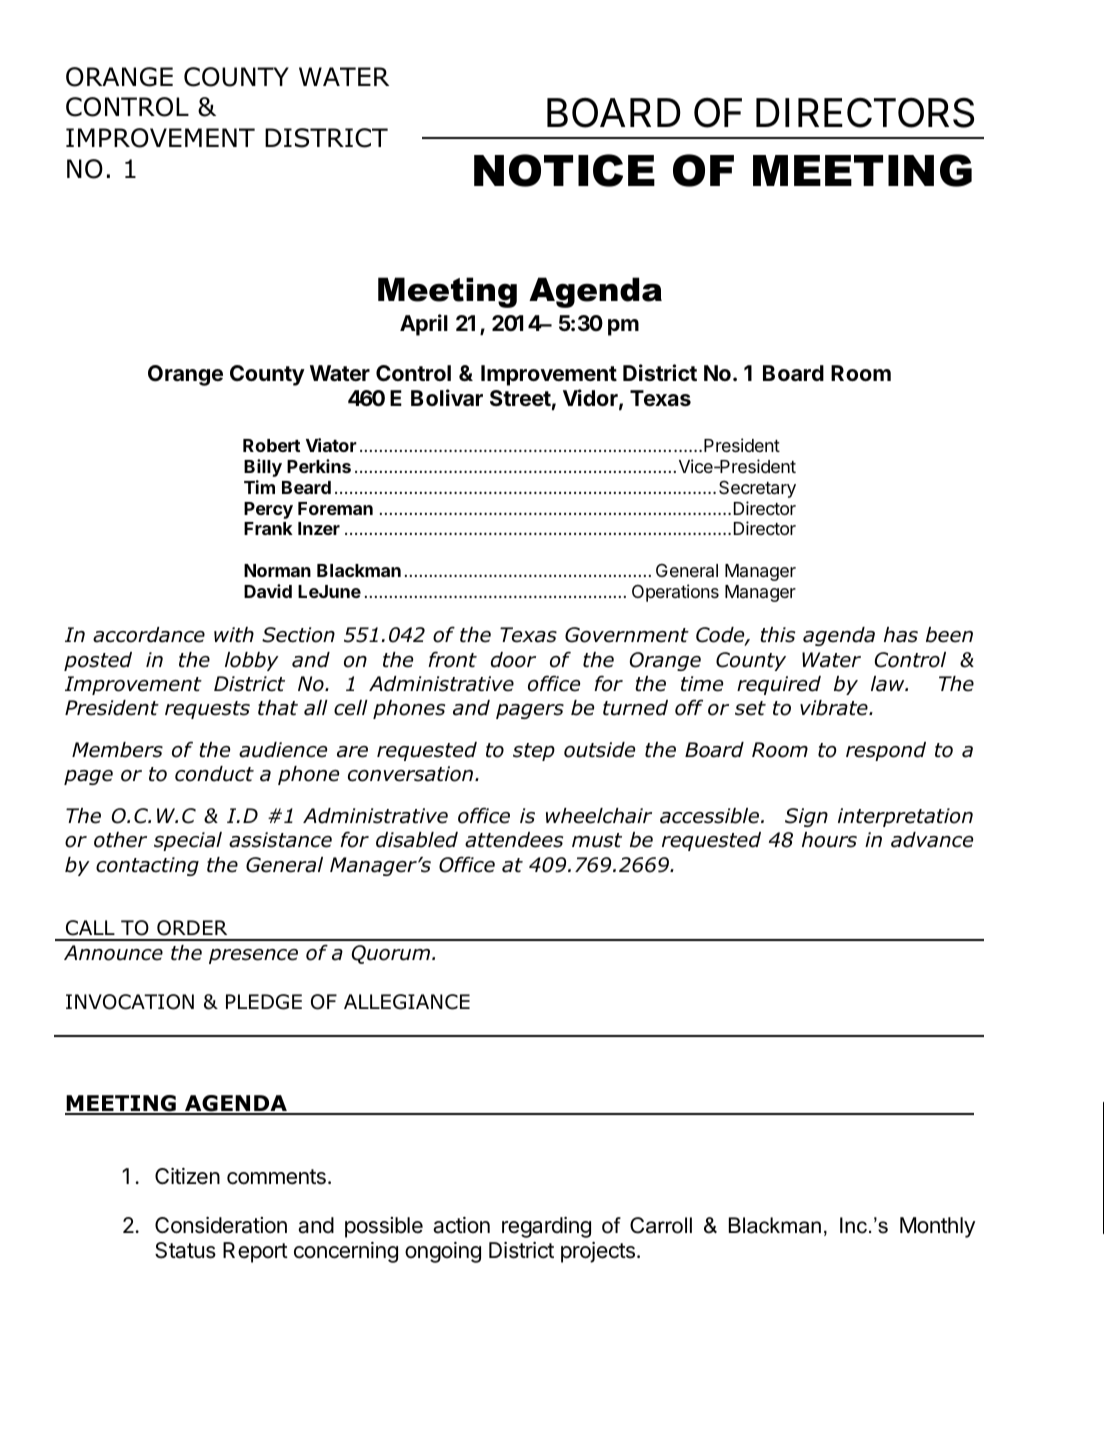 The width and height of the image is (1104, 1429). What do you see at coordinates (447, 398) in the image?
I see `Bolivar` at bounding box center [447, 398].
